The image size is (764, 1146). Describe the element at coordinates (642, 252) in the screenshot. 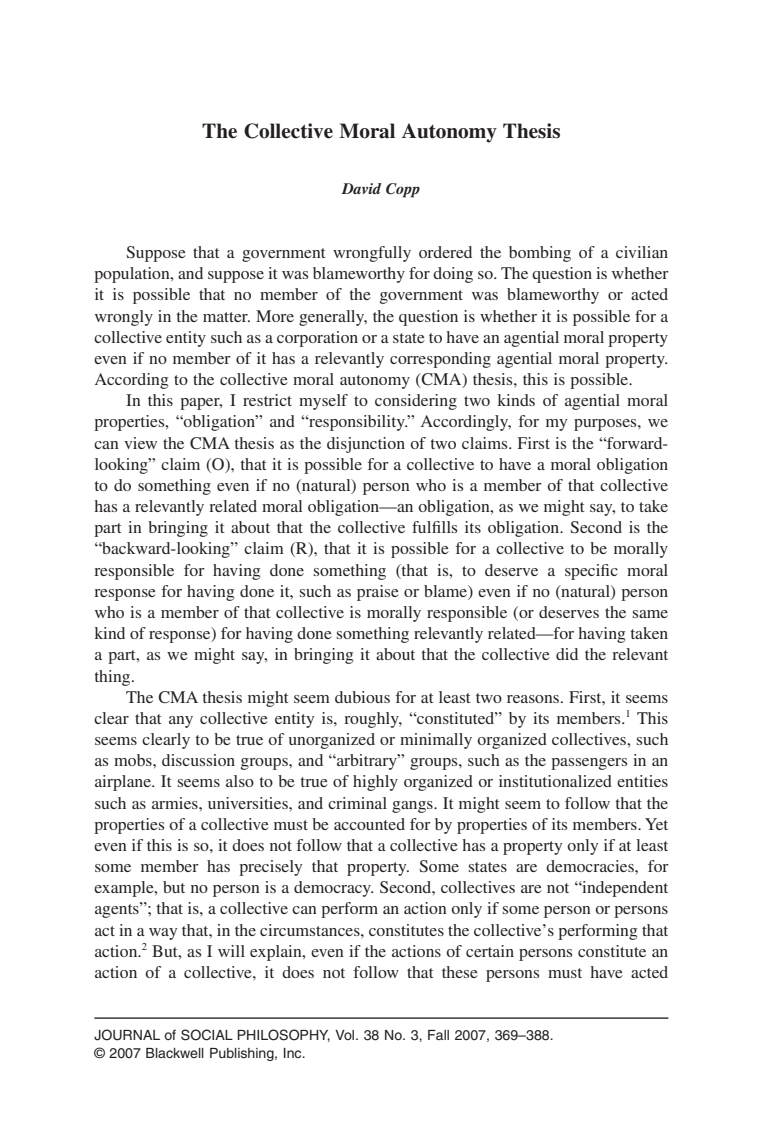

I see `civilian` at that location.
